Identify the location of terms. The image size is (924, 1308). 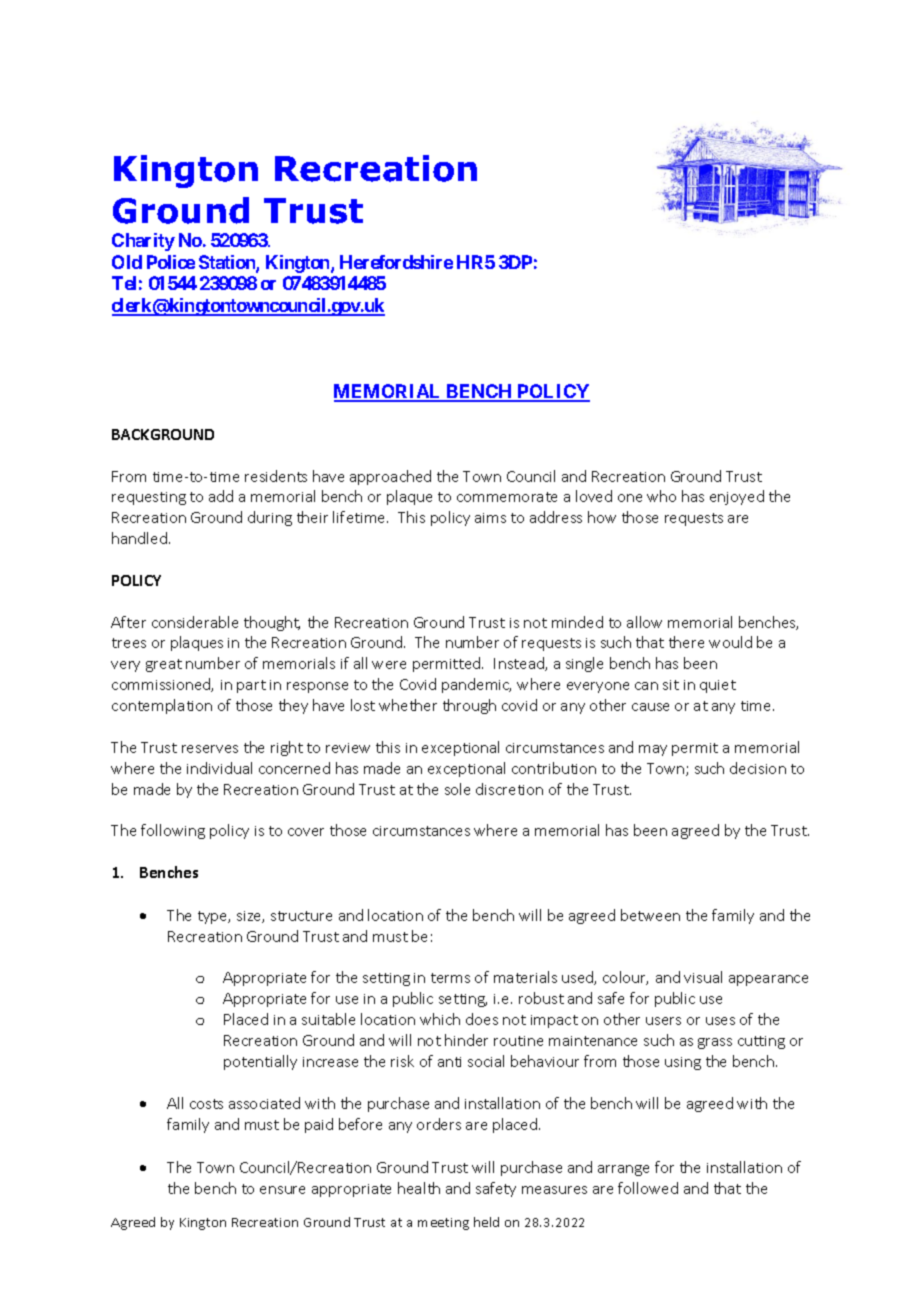
(450, 978).
